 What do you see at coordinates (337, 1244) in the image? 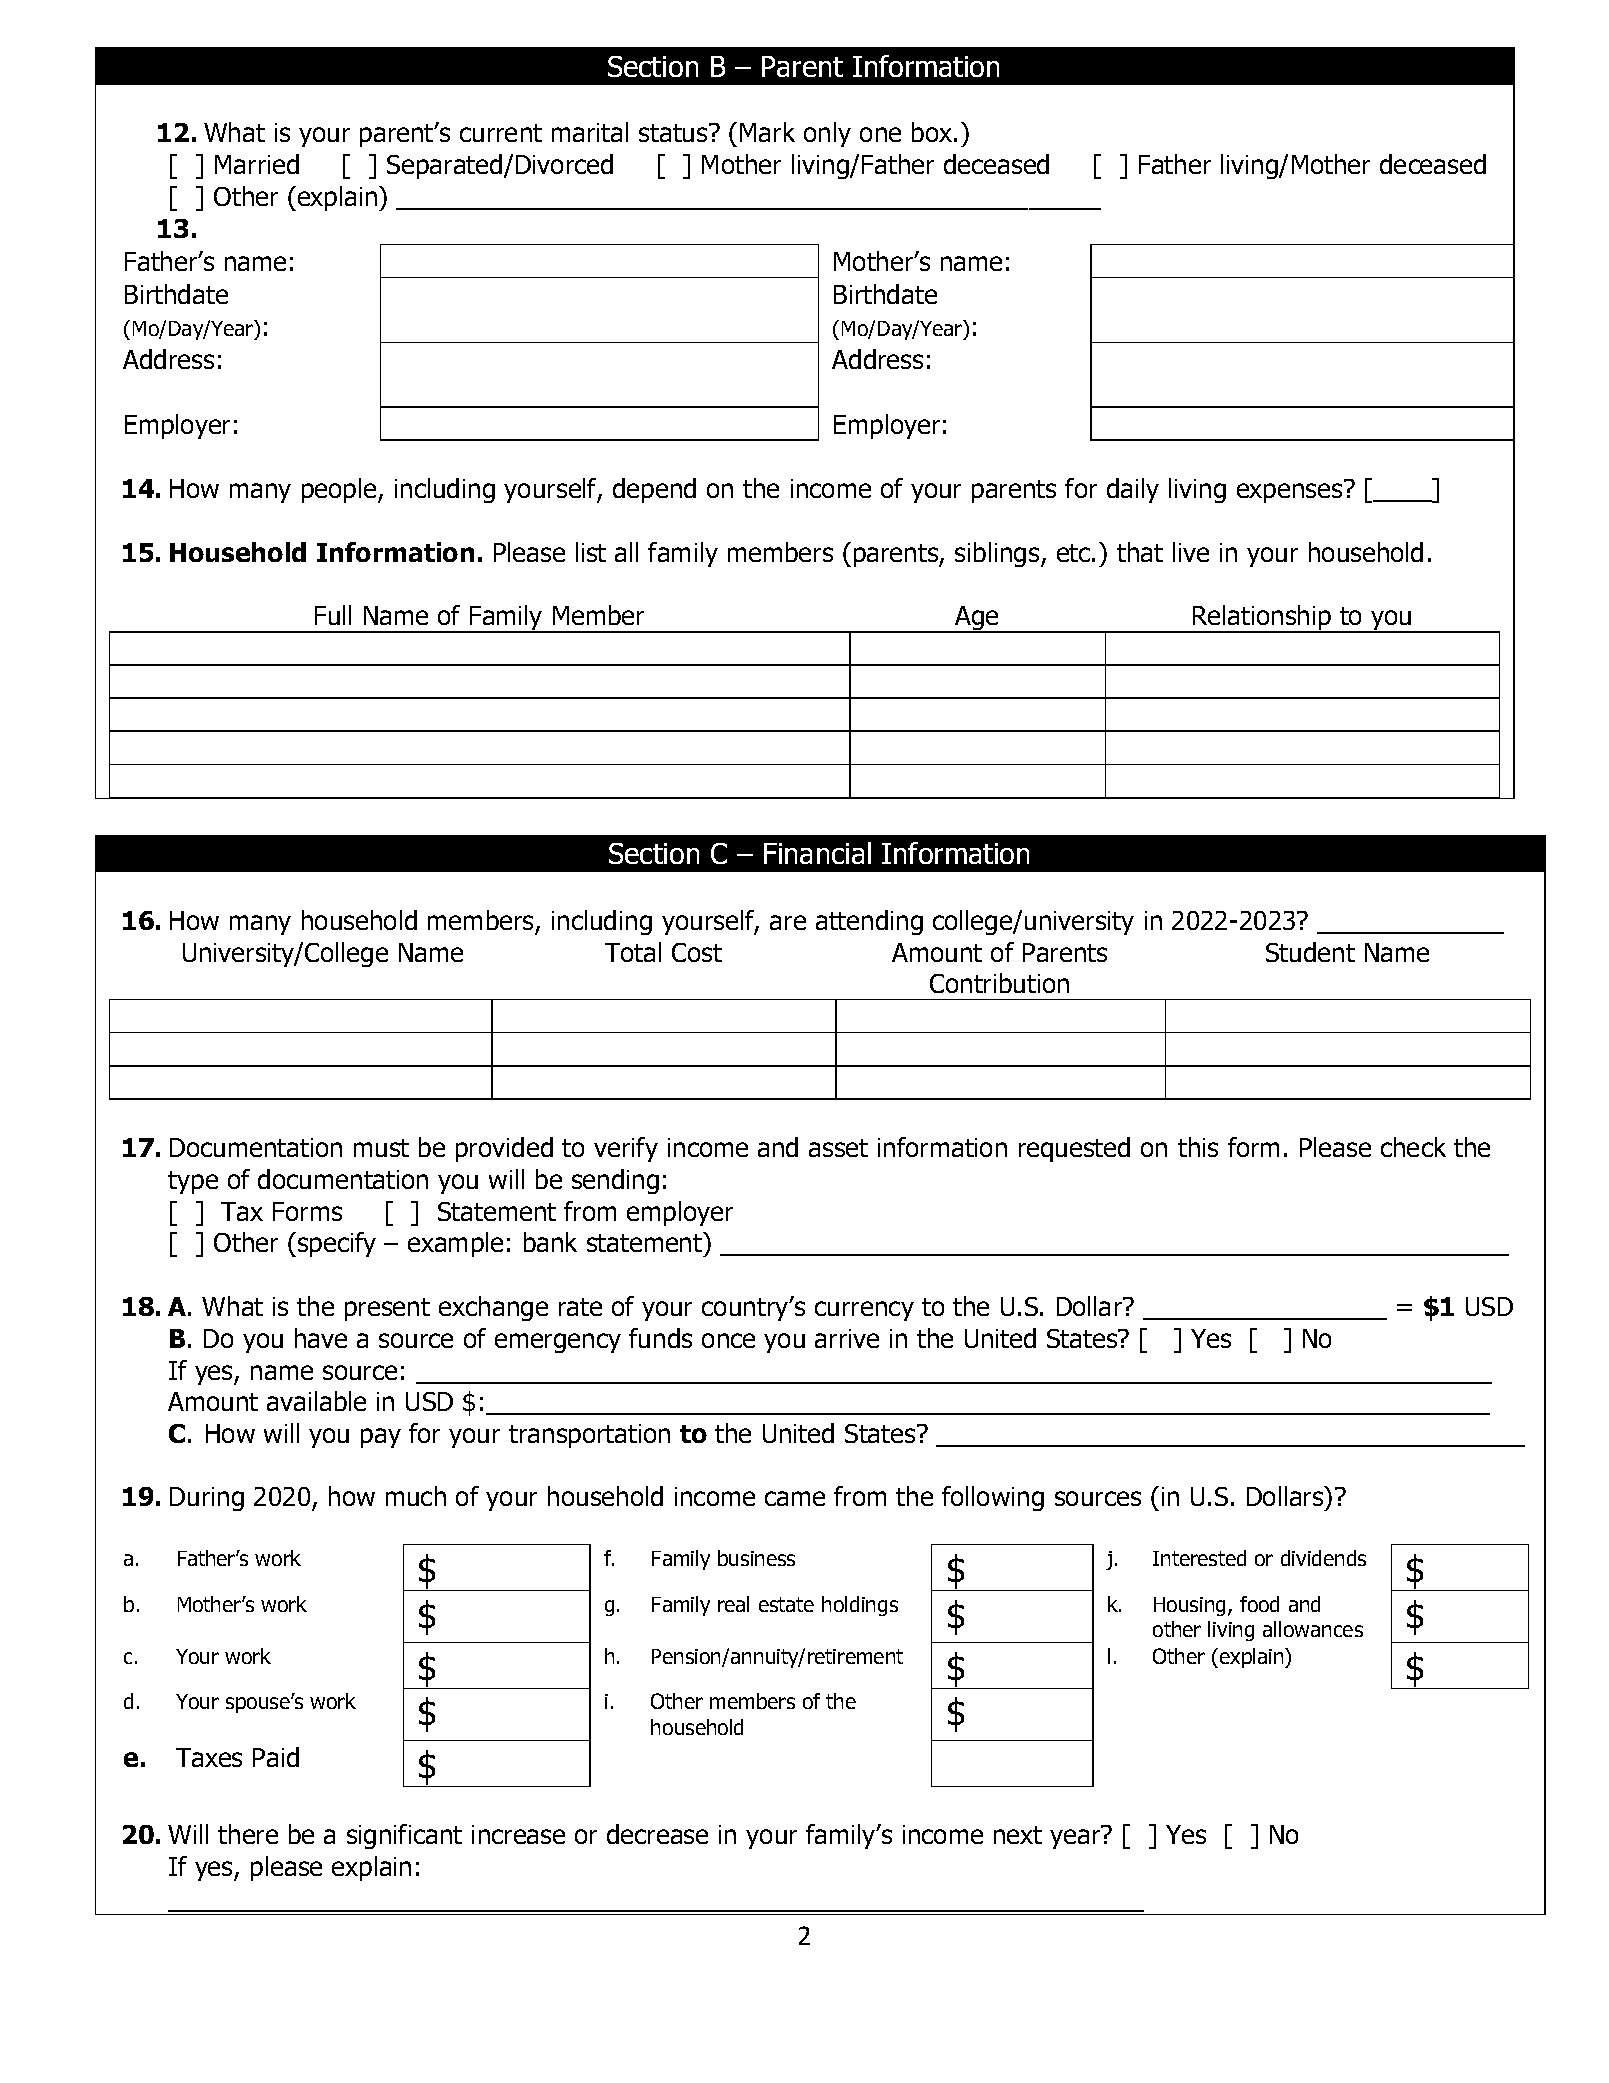
I see `specify` at bounding box center [337, 1244].
